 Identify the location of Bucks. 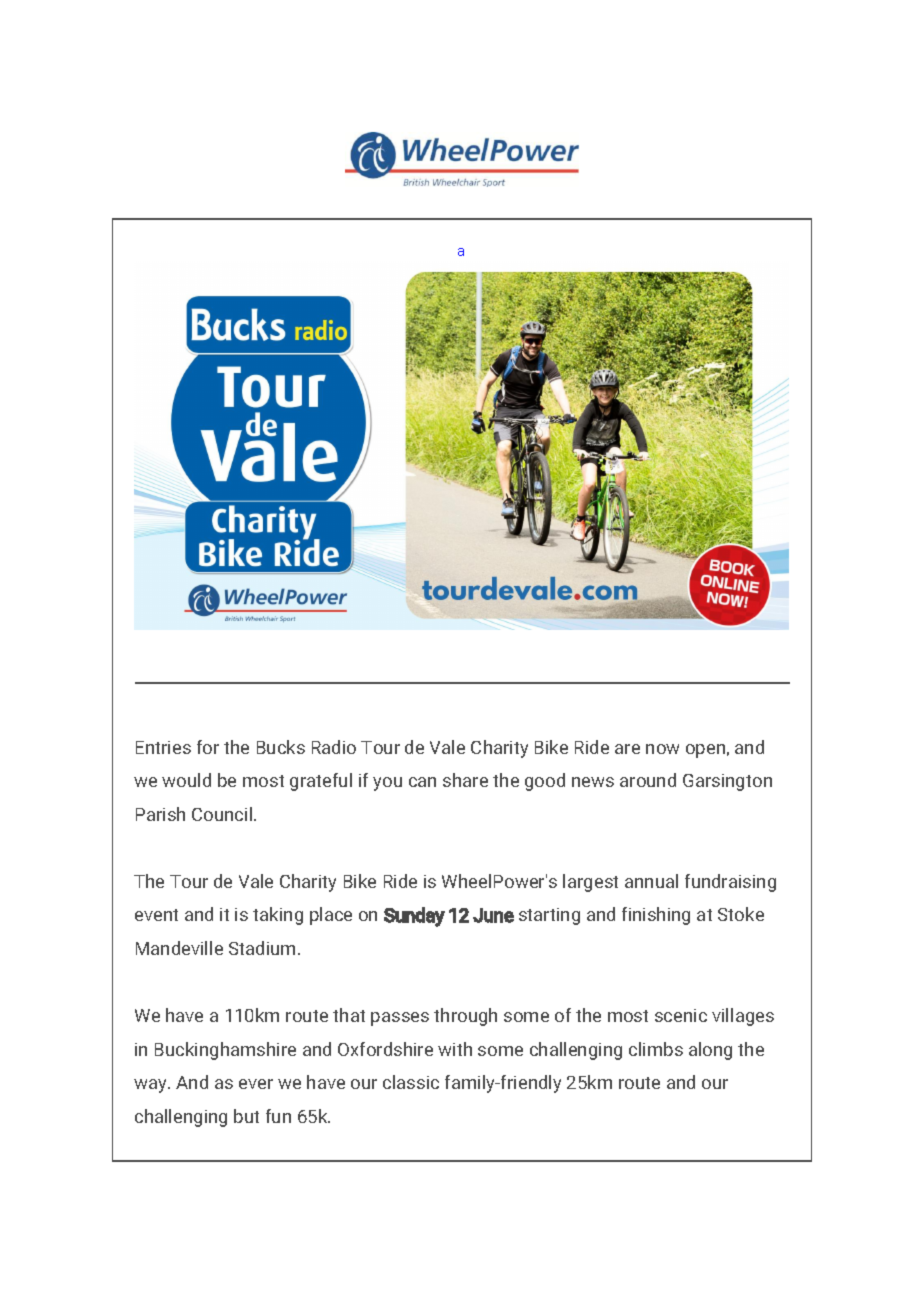
(281, 747).
